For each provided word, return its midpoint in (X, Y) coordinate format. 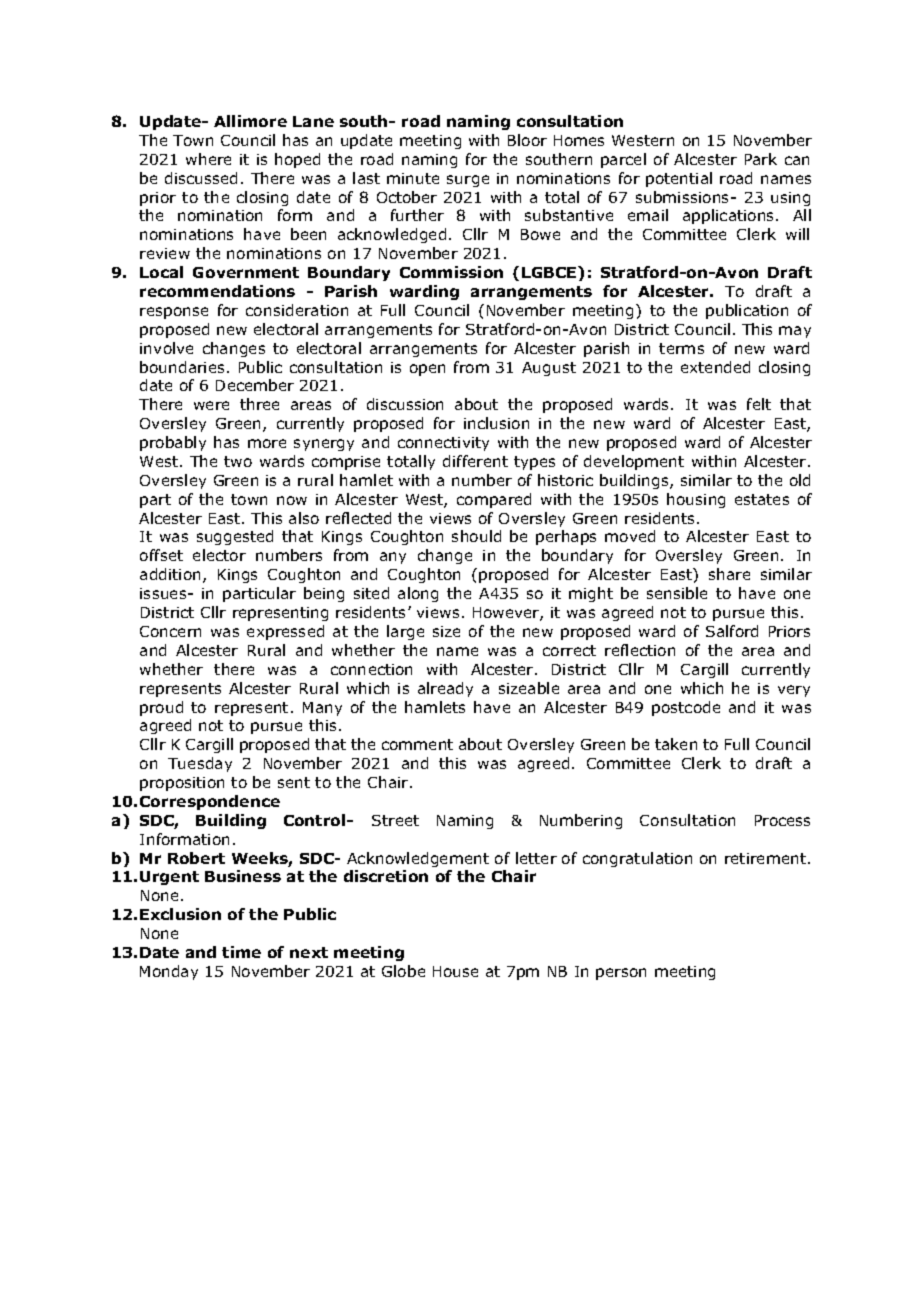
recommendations (217, 291)
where (208, 159)
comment (417, 744)
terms (681, 348)
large (405, 632)
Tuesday (200, 764)
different (475, 461)
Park (761, 159)
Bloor (527, 140)
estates (762, 499)
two (238, 461)
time (241, 952)
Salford (732, 631)
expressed (285, 632)
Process (782, 820)
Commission (451, 272)
